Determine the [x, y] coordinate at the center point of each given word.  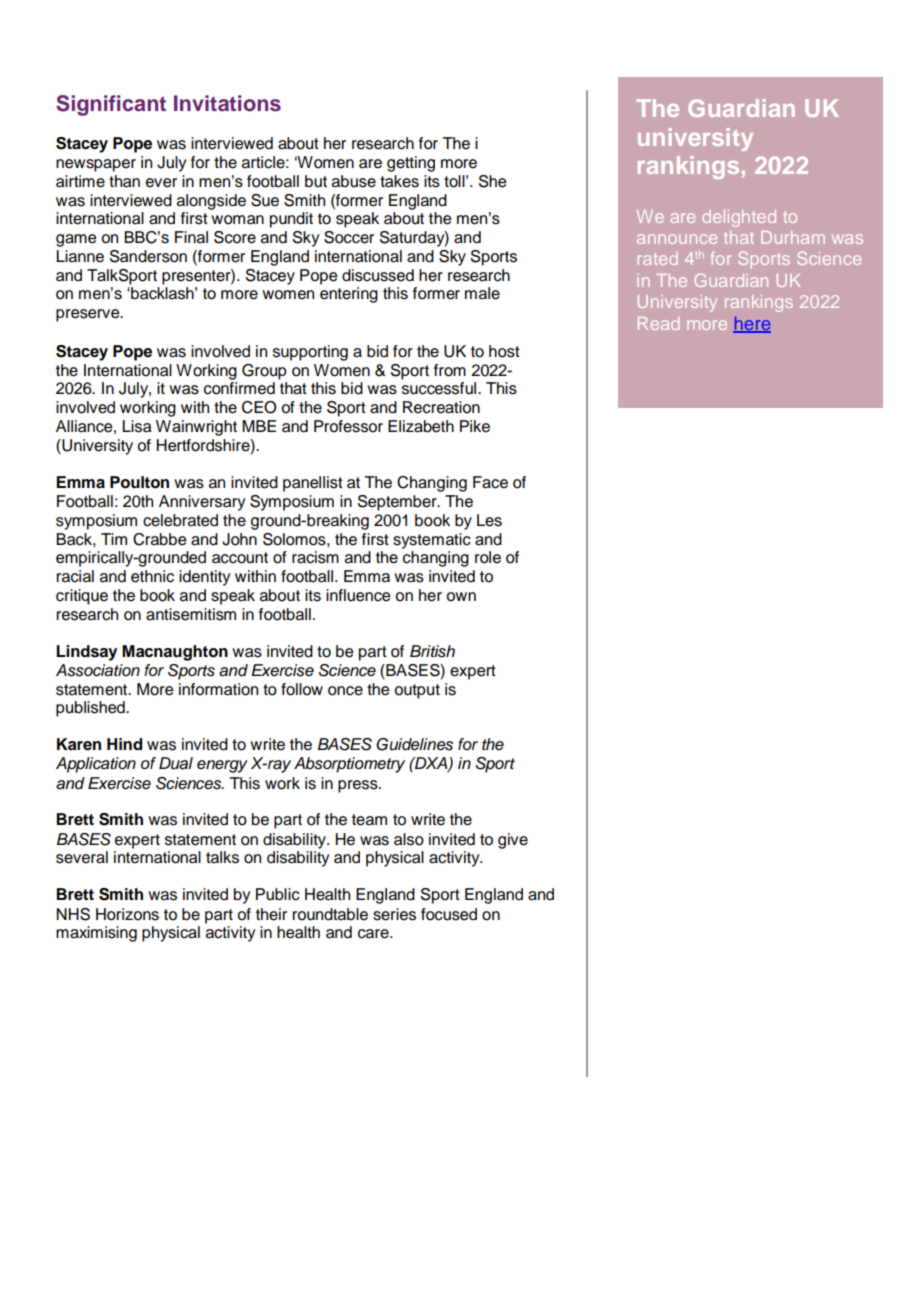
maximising [96, 934]
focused [449, 914]
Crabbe [160, 539]
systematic [432, 541]
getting [411, 164]
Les [489, 520]
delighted [739, 218]
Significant [111, 105]
